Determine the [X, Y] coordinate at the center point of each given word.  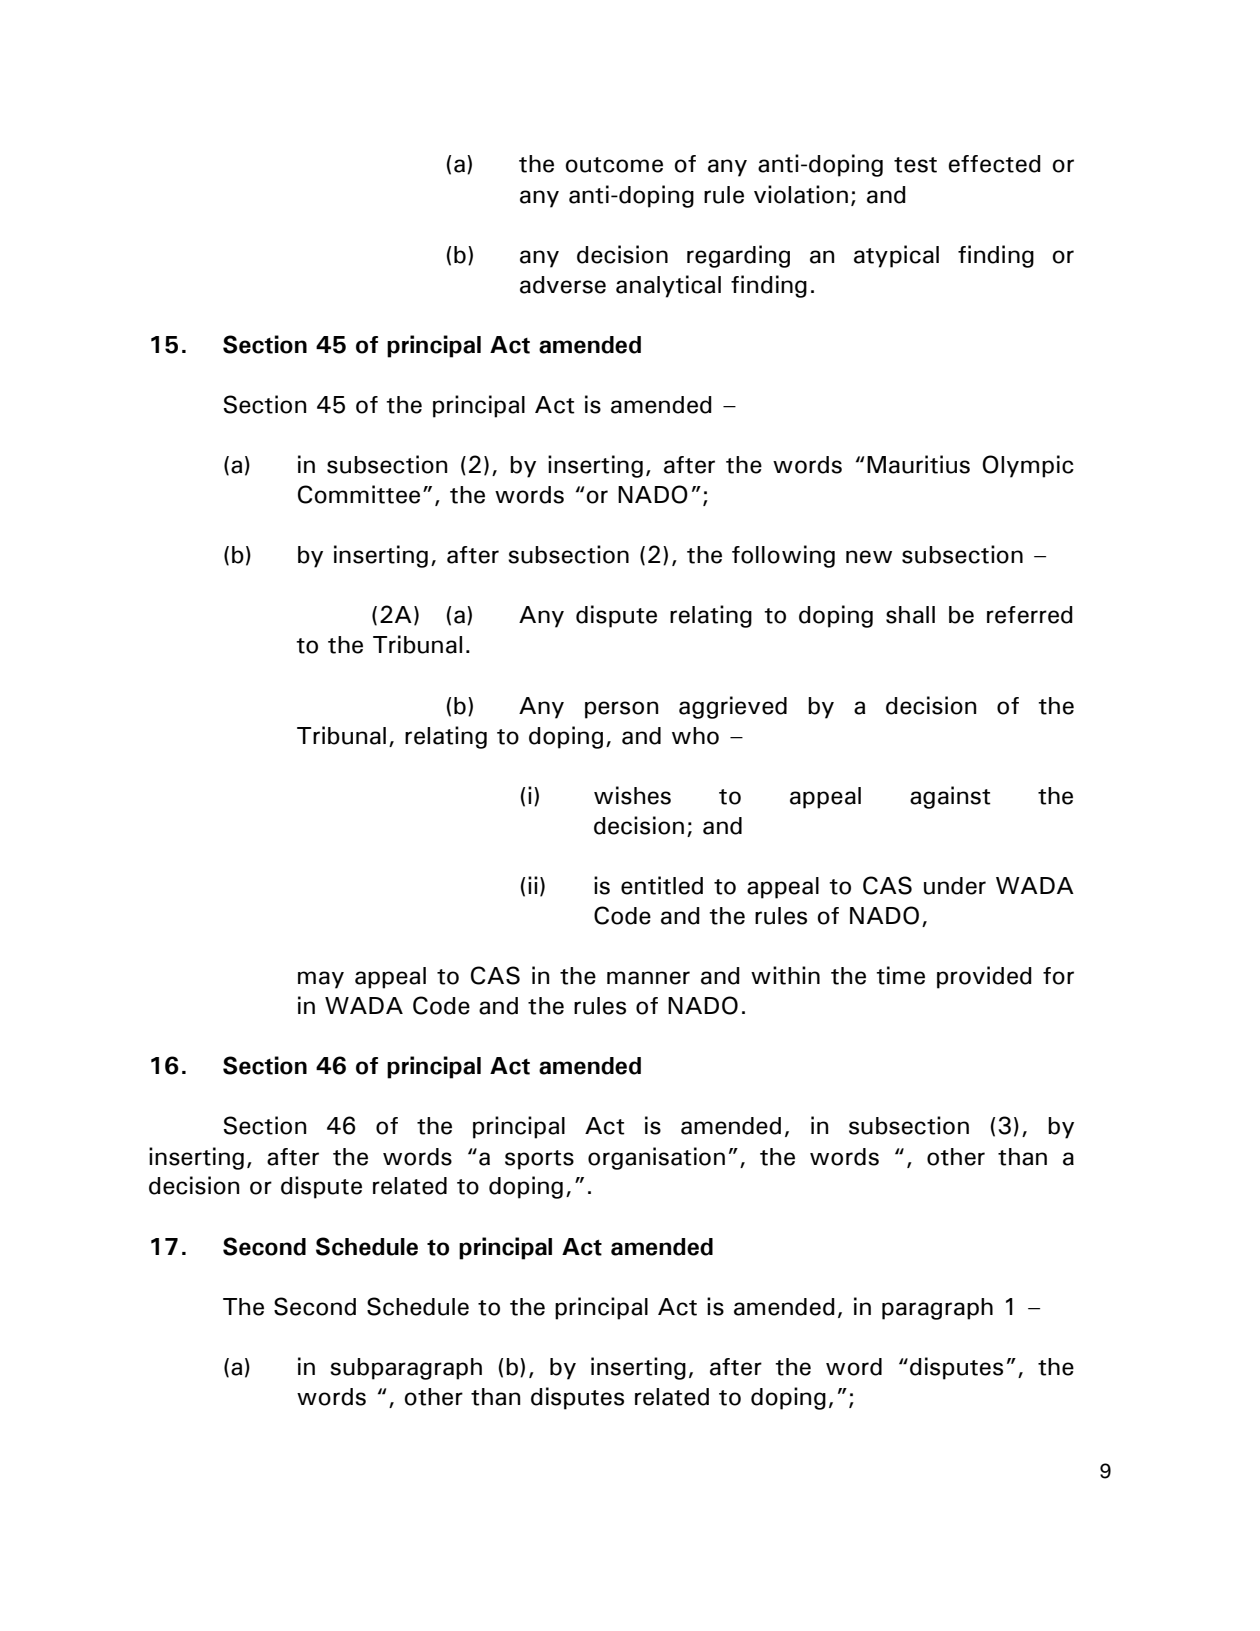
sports [539, 1160]
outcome [614, 165]
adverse [563, 285]
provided [984, 977]
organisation [656, 1158]
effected [994, 164]
